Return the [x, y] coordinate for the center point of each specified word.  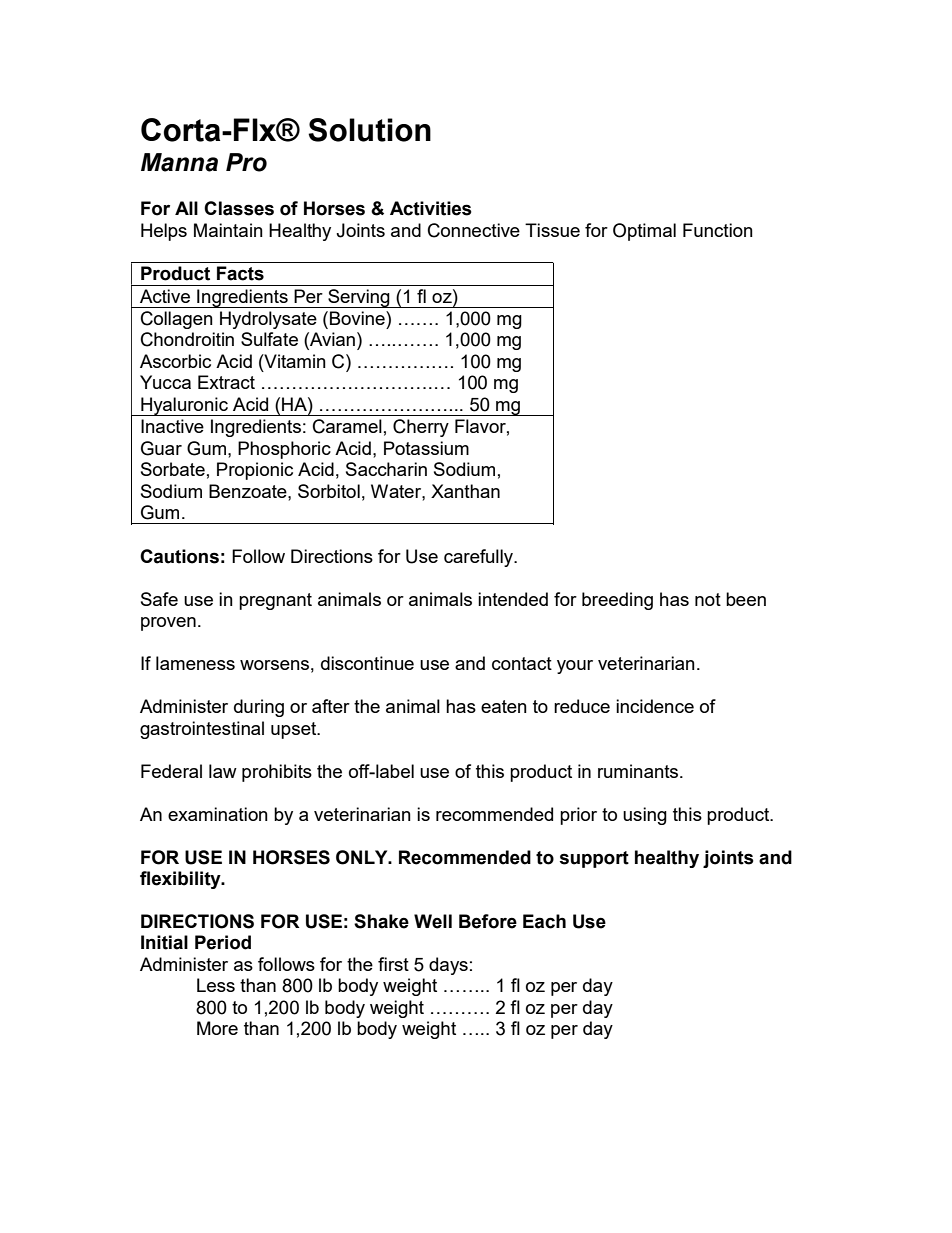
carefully [479, 558]
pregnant [275, 601]
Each [544, 921]
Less [216, 985]
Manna [179, 162]
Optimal [644, 232]
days [448, 966]
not [708, 599]
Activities [431, 208]
